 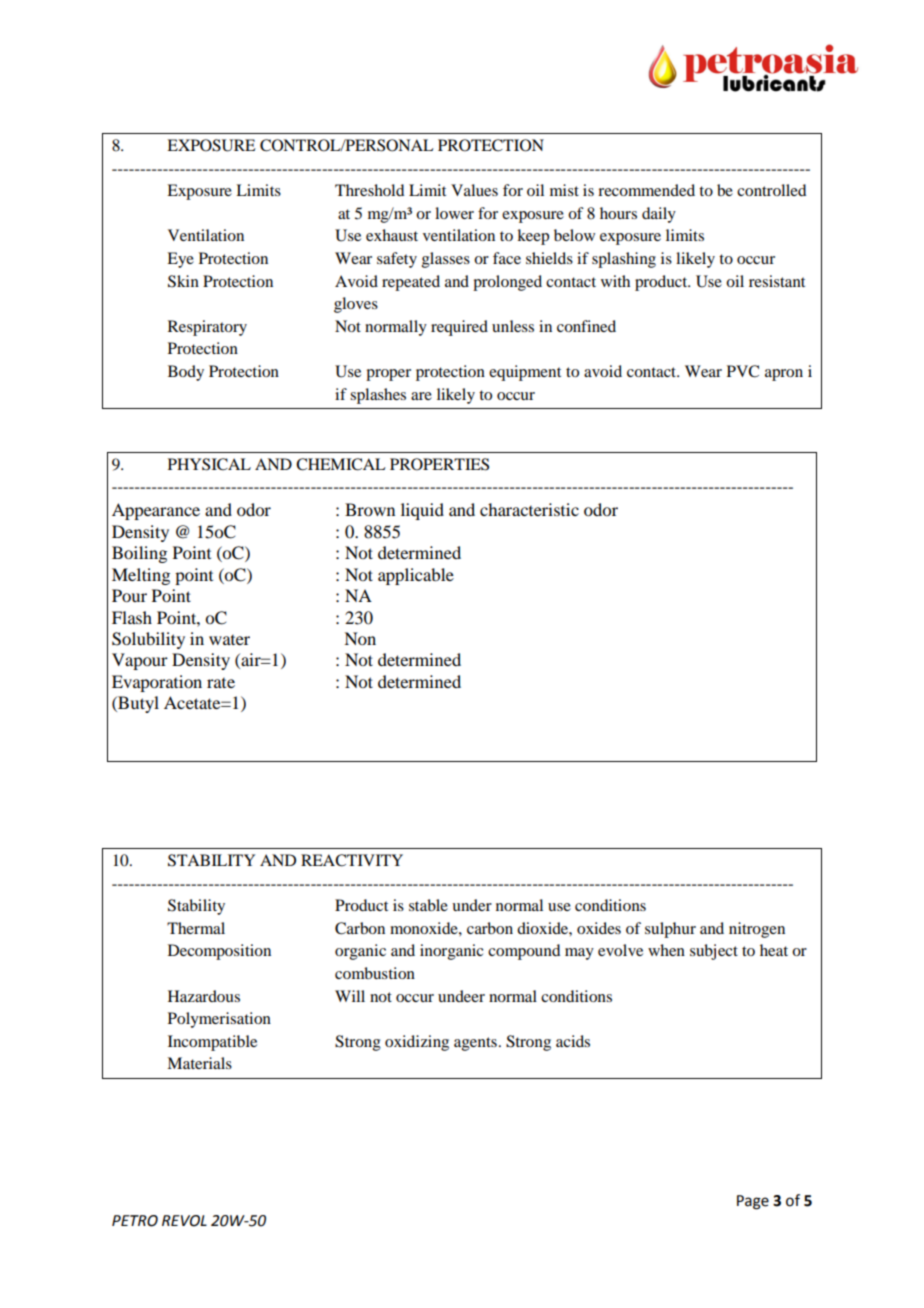 I want to click on agents, so click(x=475, y=1044).
